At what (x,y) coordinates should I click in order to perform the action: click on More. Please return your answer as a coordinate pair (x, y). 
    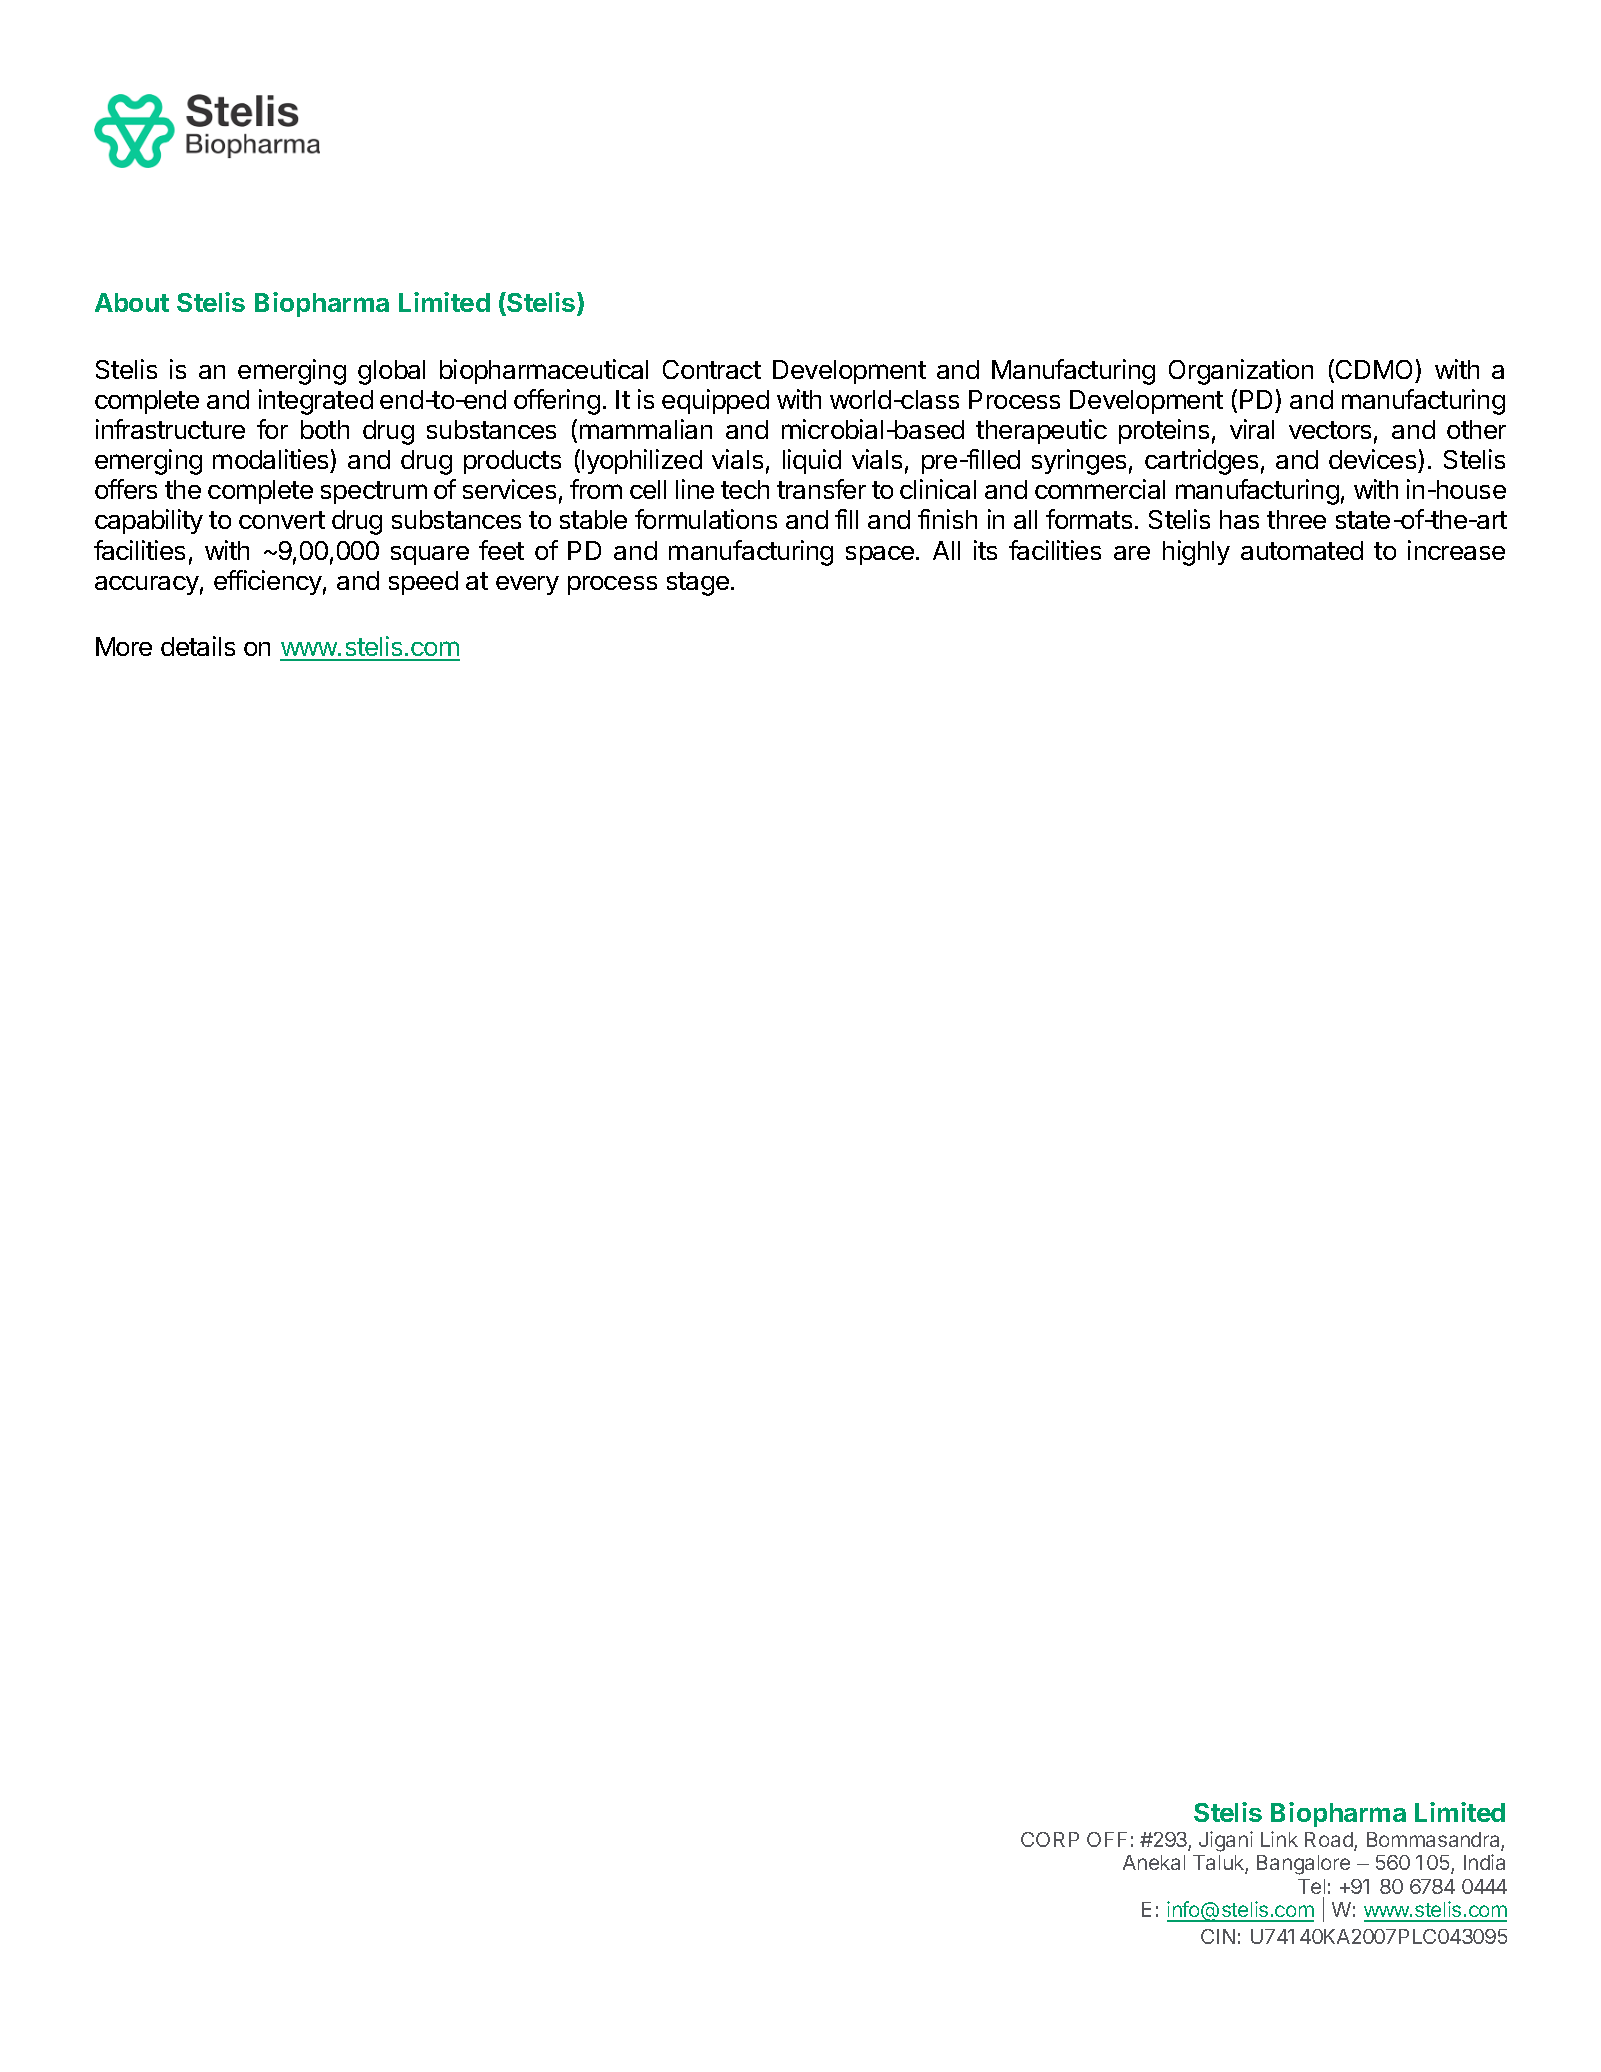
    Looking at the image, I should click on (124, 646).
